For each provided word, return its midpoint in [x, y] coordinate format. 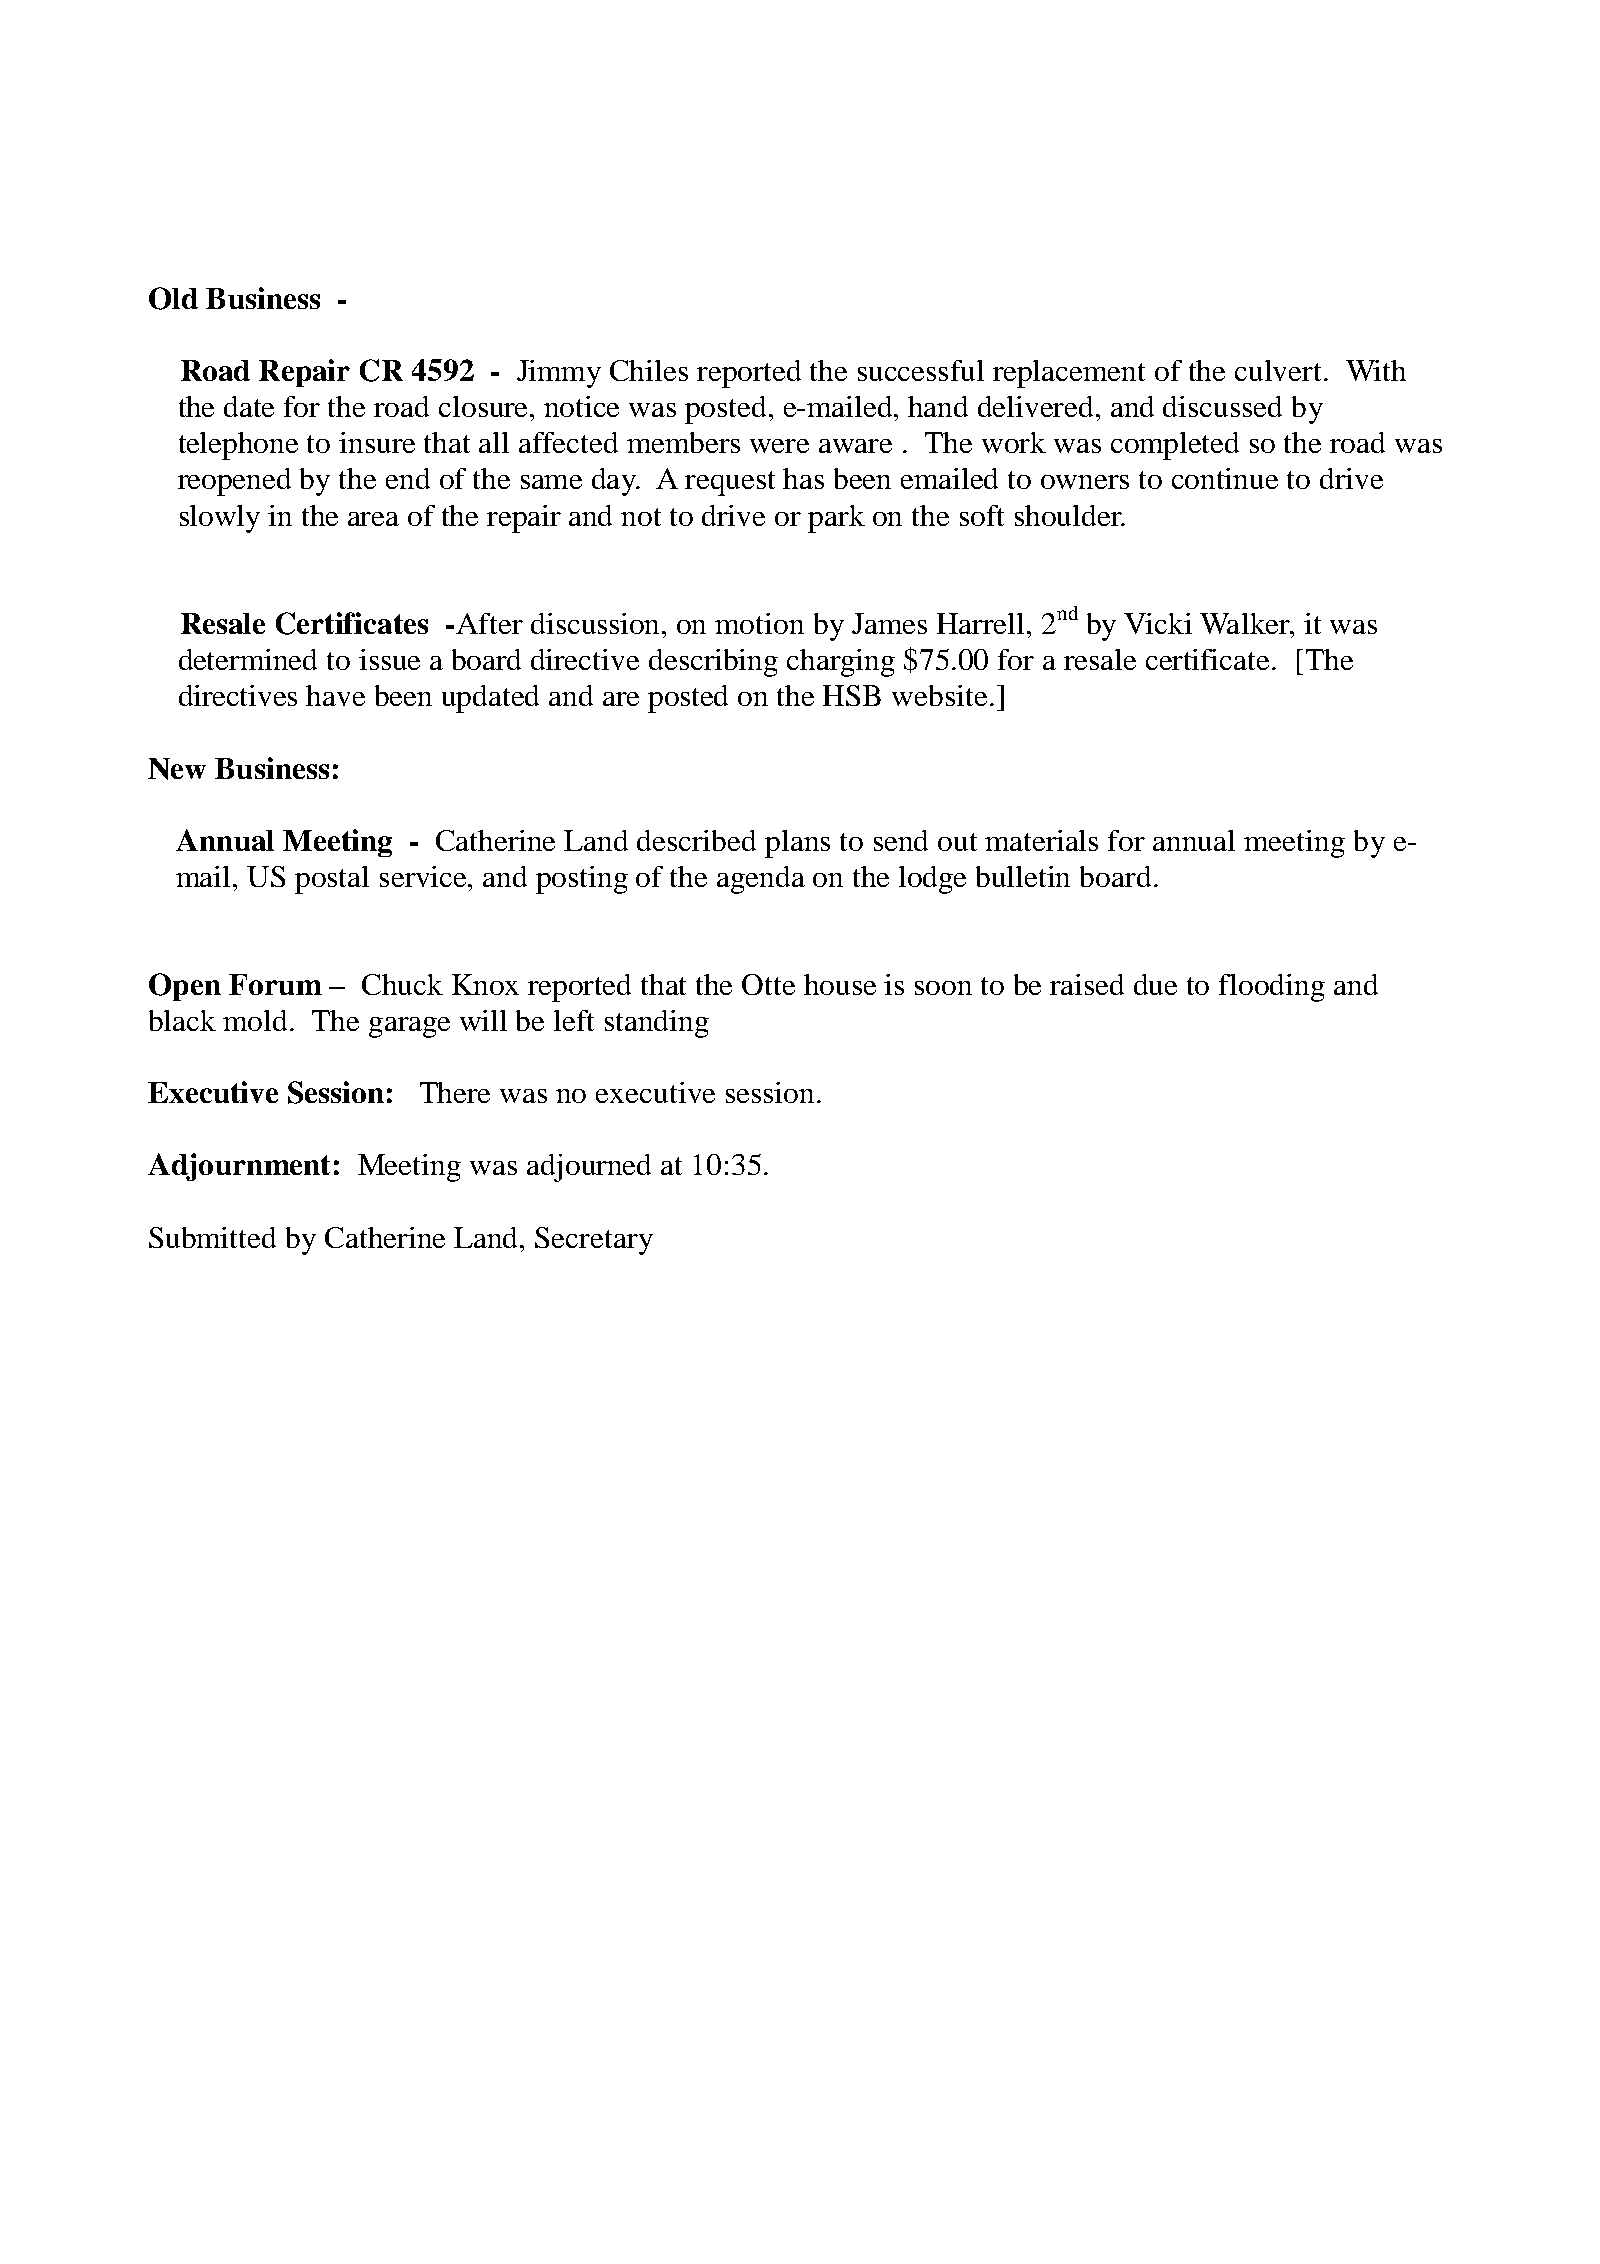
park [836, 519]
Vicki [1158, 623]
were [779, 446]
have [335, 695]
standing [657, 1024]
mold [257, 1020]
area [373, 519]
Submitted [212, 1237]
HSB [852, 695]
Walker [1246, 623]
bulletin [1023, 876]
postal [332, 880]
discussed [1222, 406]
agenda [761, 880]
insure [377, 442]
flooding [1272, 988]
